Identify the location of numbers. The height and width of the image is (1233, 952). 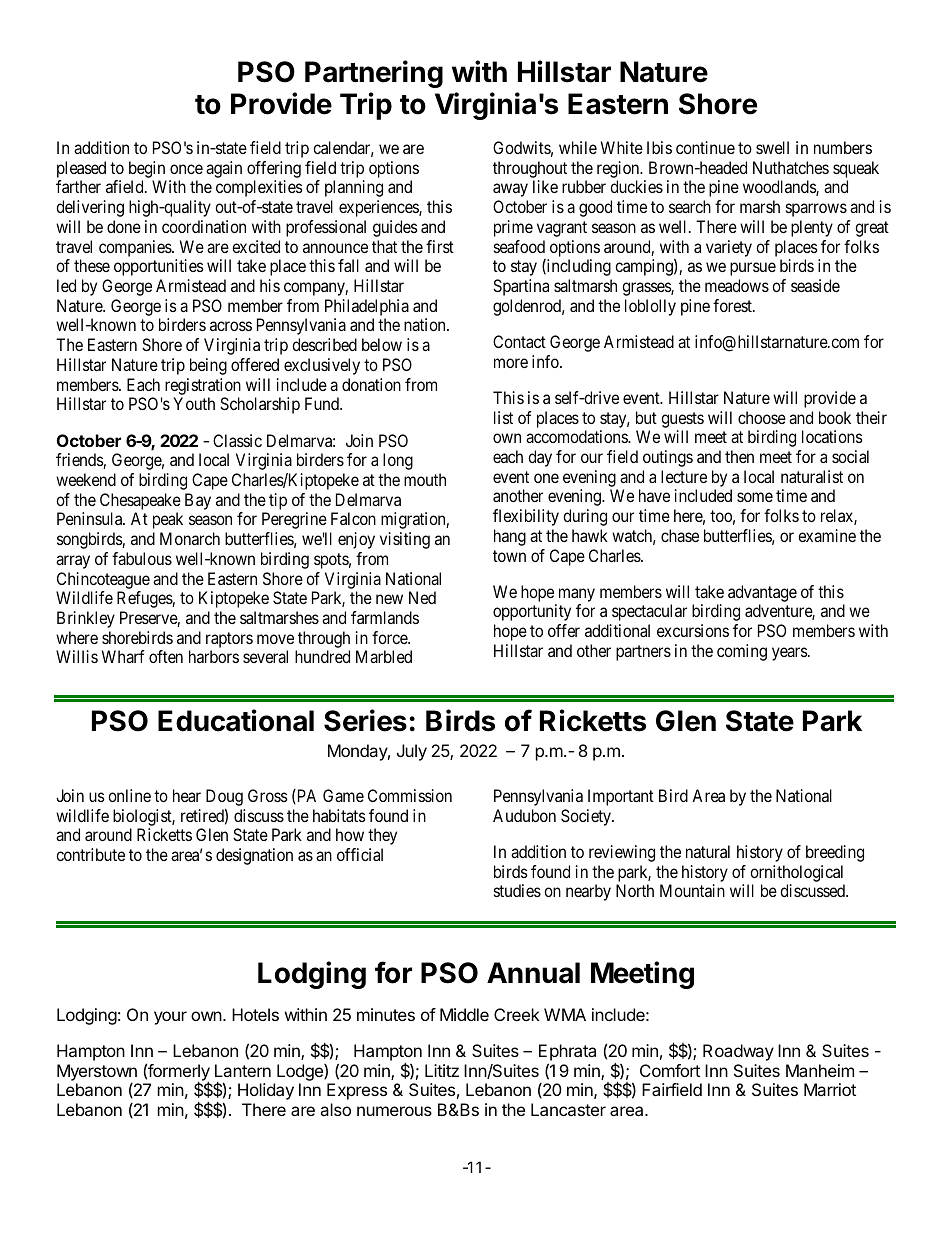
(843, 147).
